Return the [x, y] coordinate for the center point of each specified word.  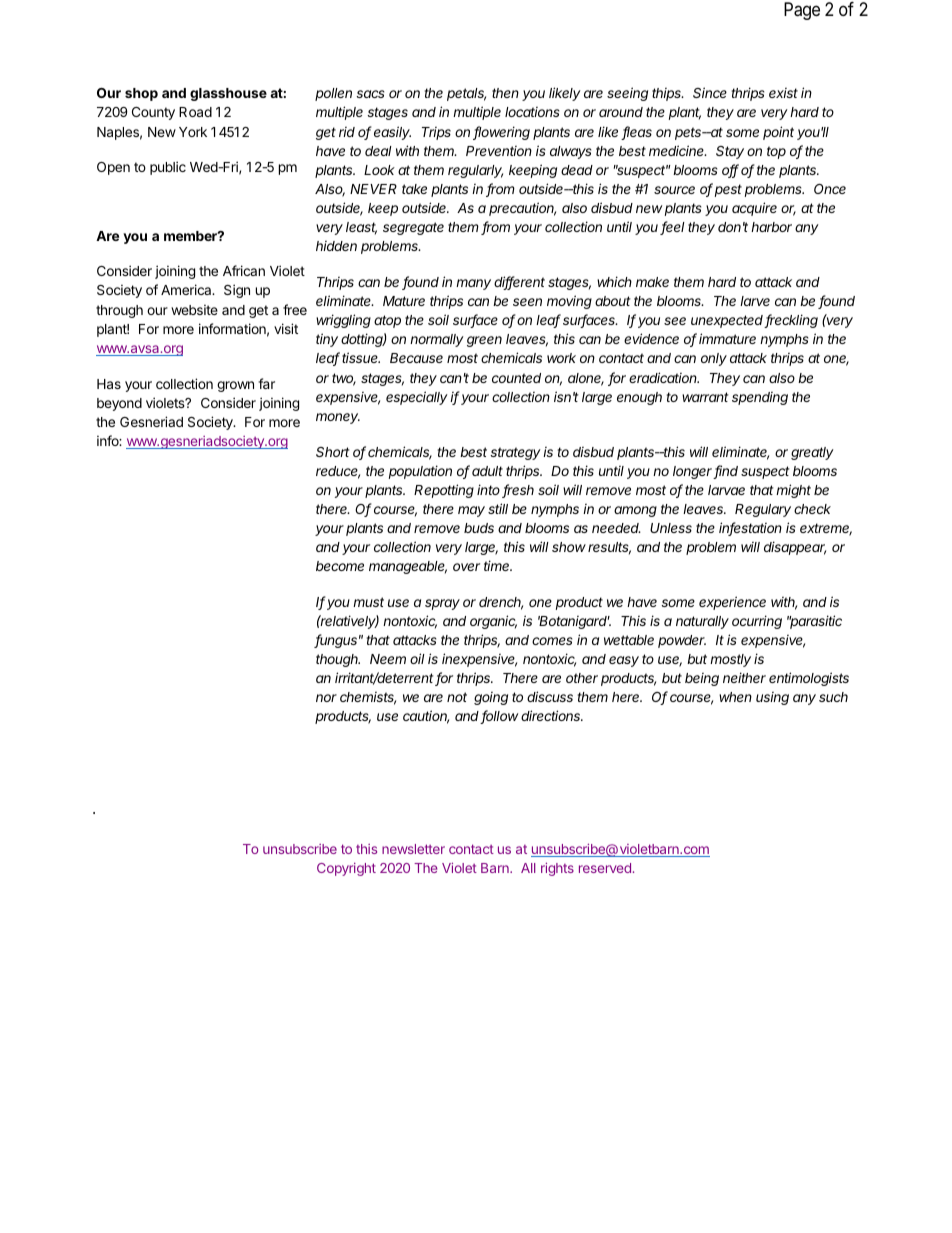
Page [802, 11]
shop [141, 94]
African [244, 270]
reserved [605, 868]
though [338, 660]
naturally [702, 622]
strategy [515, 453]
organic [493, 622]
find [726, 472]
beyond [119, 404]
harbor [771, 227]
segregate [413, 228]
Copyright [346, 869]
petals [466, 94]
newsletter [413, 849]
